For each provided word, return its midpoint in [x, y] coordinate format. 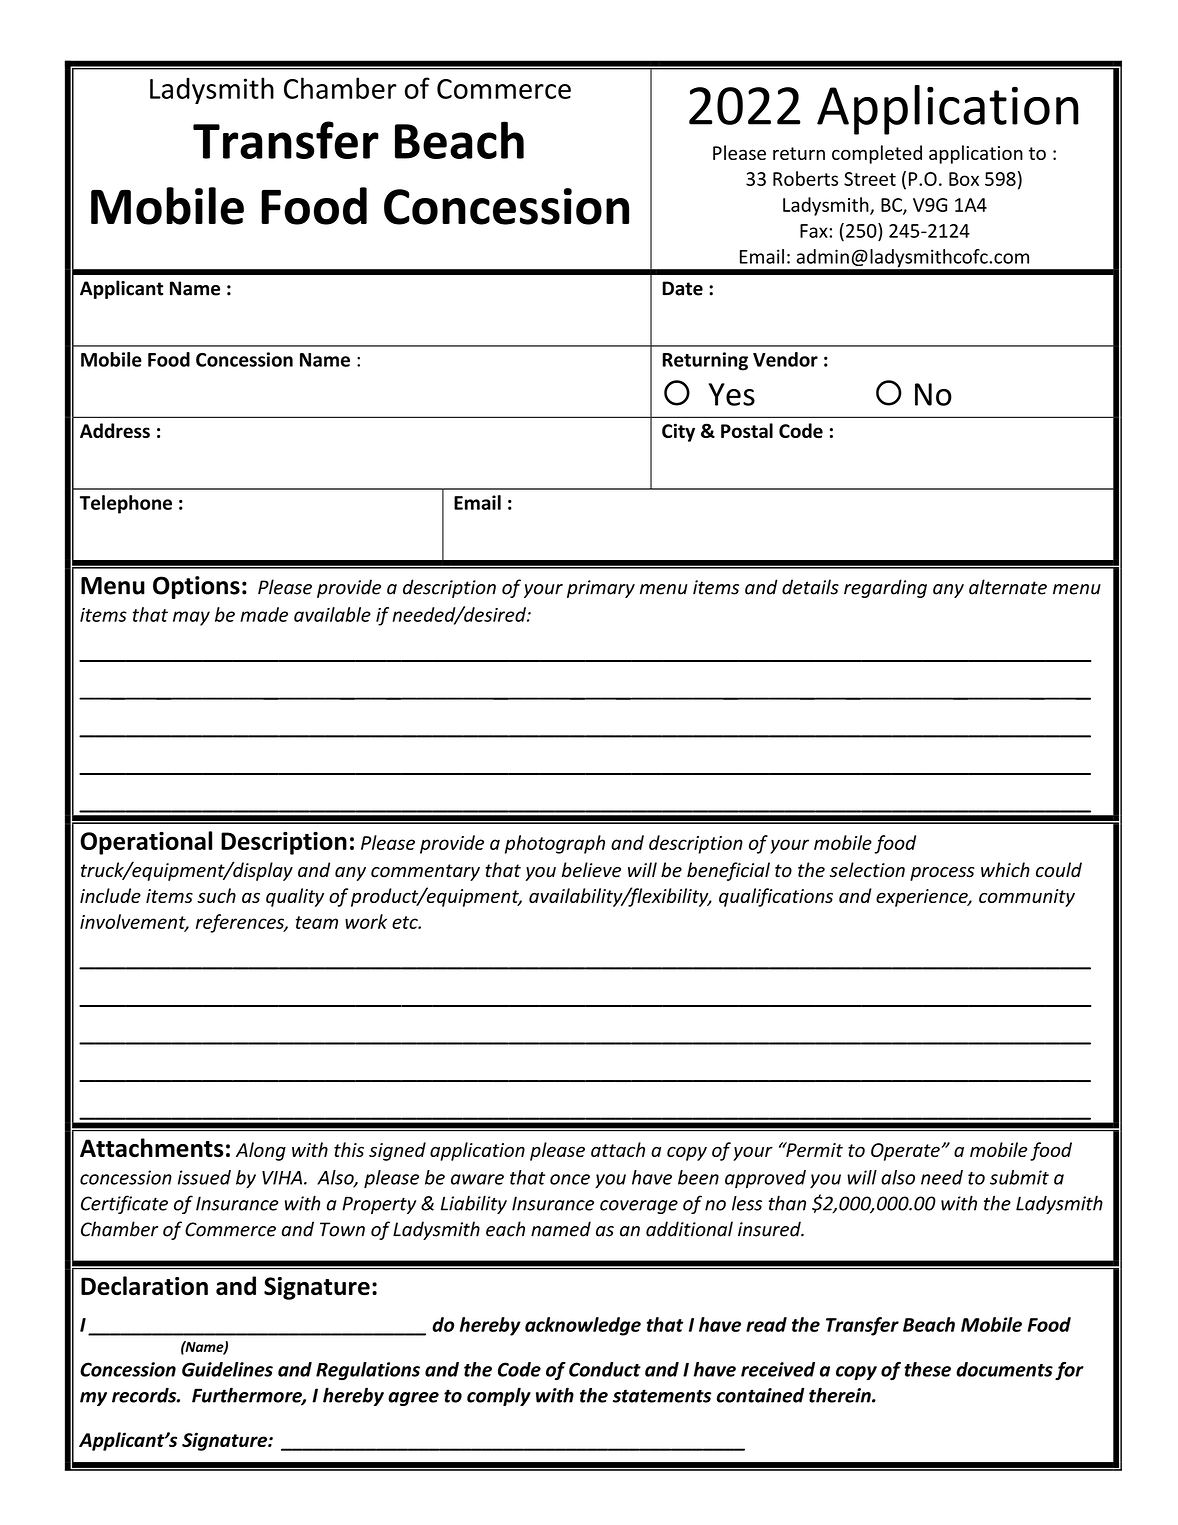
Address [115, 430]
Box [964, 179]
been [698, 1177]
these [927, 1369]
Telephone [126, 504]
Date [682, 288]
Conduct [605, 1369]
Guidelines [227, 1369]
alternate [1008, 587]
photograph [555, 844]
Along [261, 1151]
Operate [906, 1152]
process [942, 874]
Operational [146, 843]
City [678, 432]
